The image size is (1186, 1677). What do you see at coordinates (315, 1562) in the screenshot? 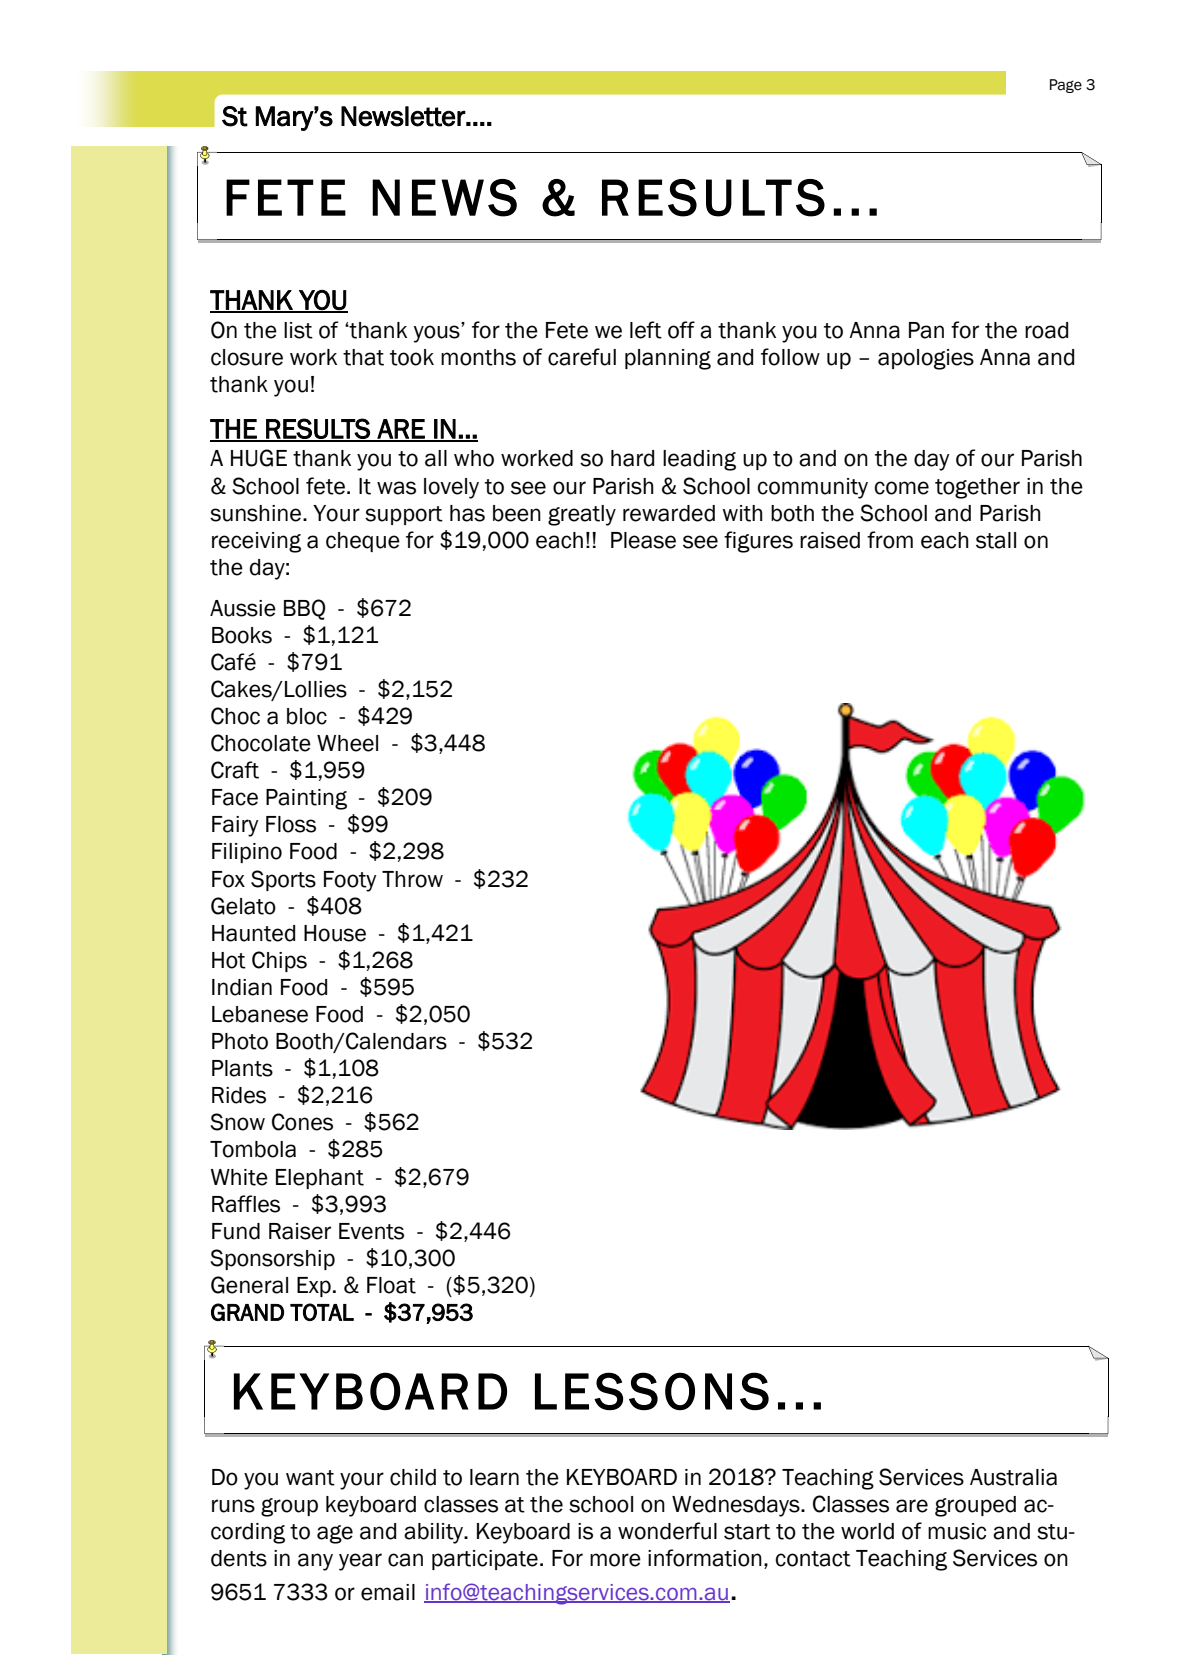
I see `any` at bounding box center [315, 1562].
